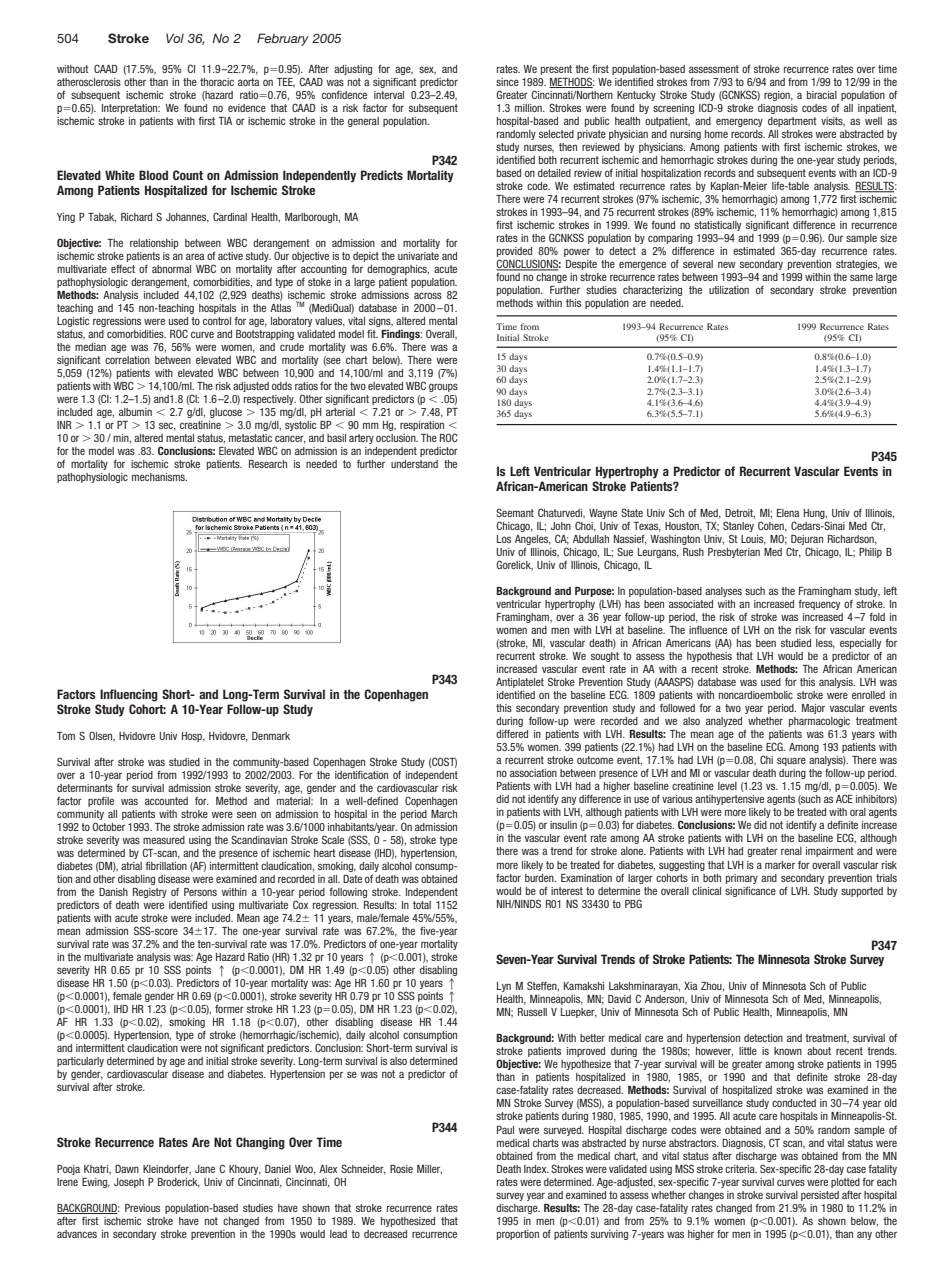 The height and width of the page is (1275, 952). What do you see at coordinates (520, 683) in the page?
I see `Antiplatelet` at bounding box center [520, 683].
